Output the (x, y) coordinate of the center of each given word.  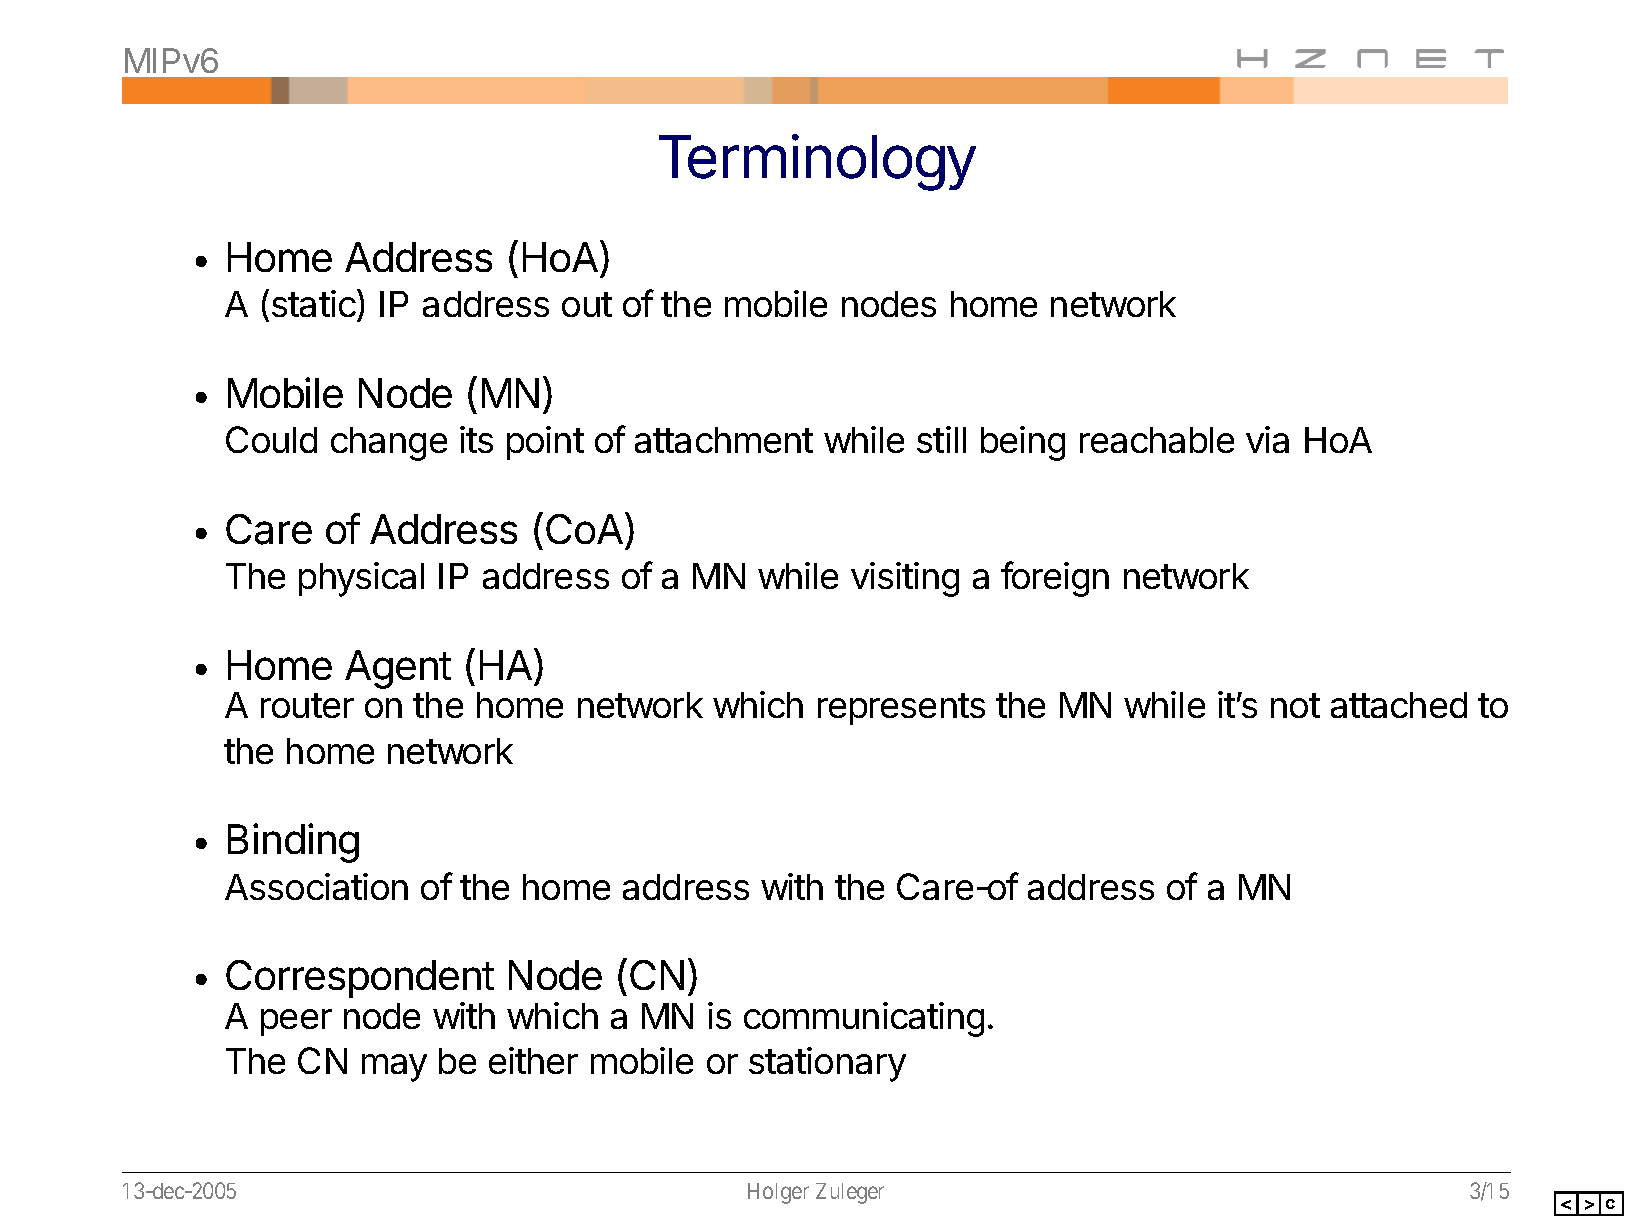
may (394, 1068)
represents (901, 709)
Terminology (817, 162)
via (1267, 439)
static (314, 303)
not (1295, 705)
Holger (778, 1193)
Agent (398, 669)
